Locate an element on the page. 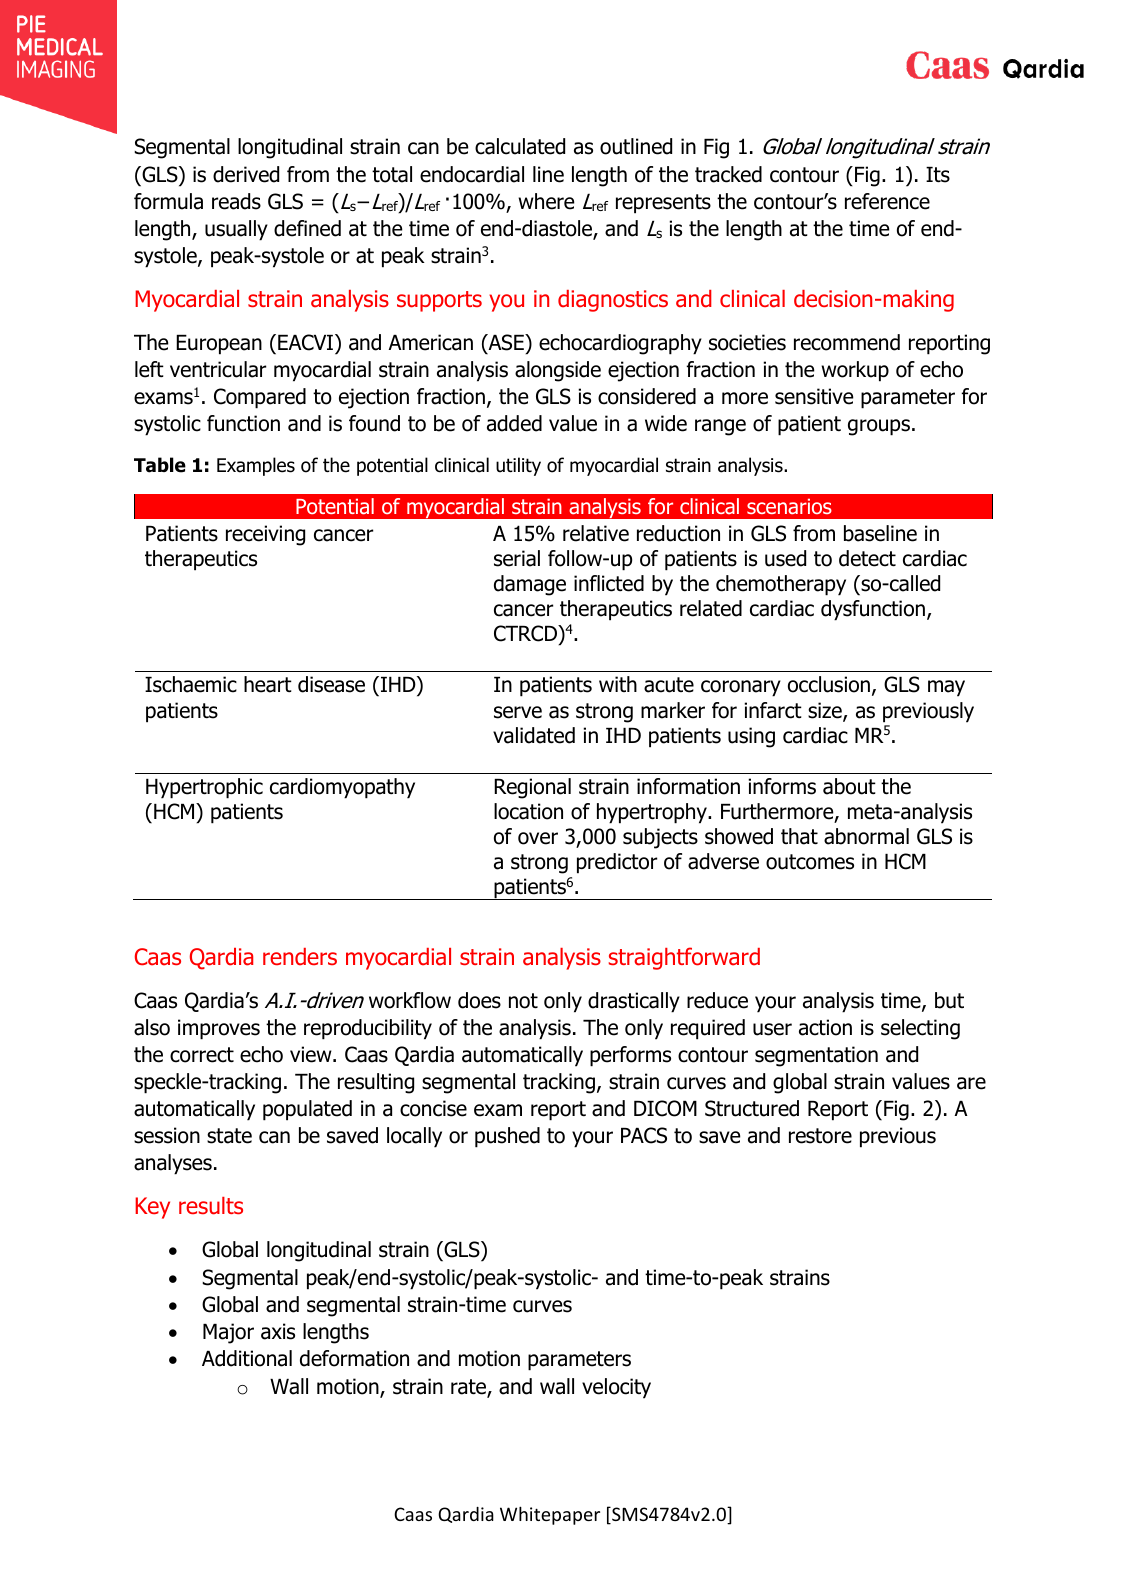  Additional is located at coordinates (247, 1358).
